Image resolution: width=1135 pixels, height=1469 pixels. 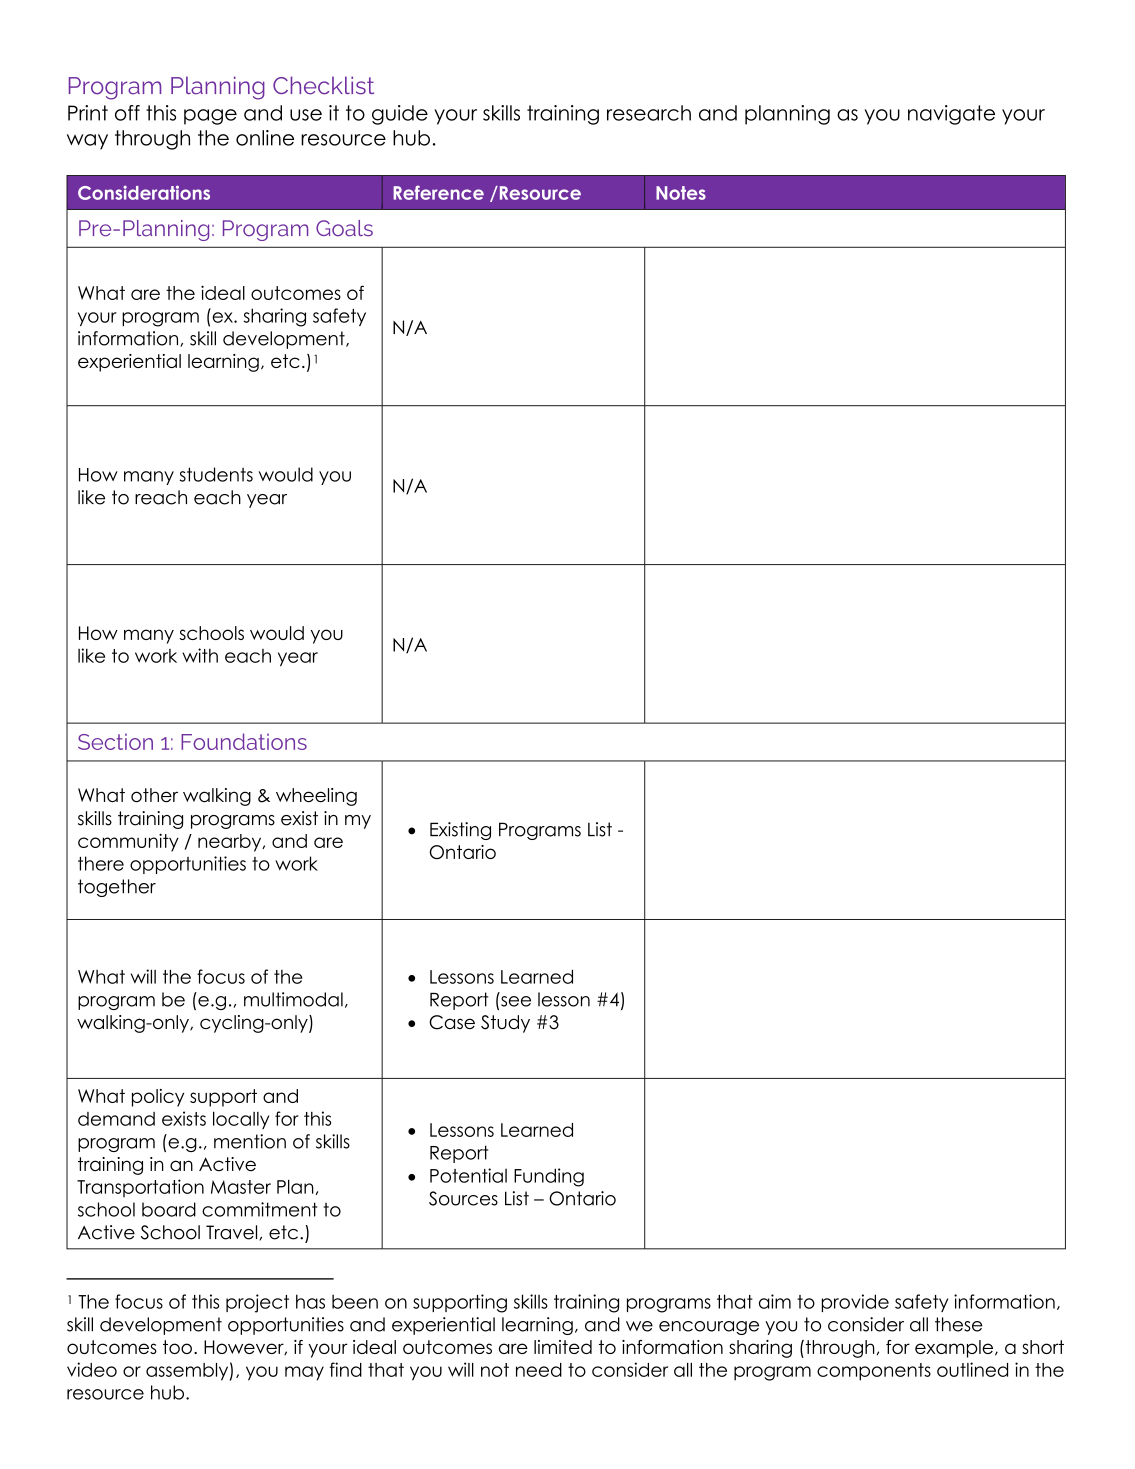 What do you see at coordinates (681, 193) in the page?
I see `Notes` at bounding box center [681, 193].
